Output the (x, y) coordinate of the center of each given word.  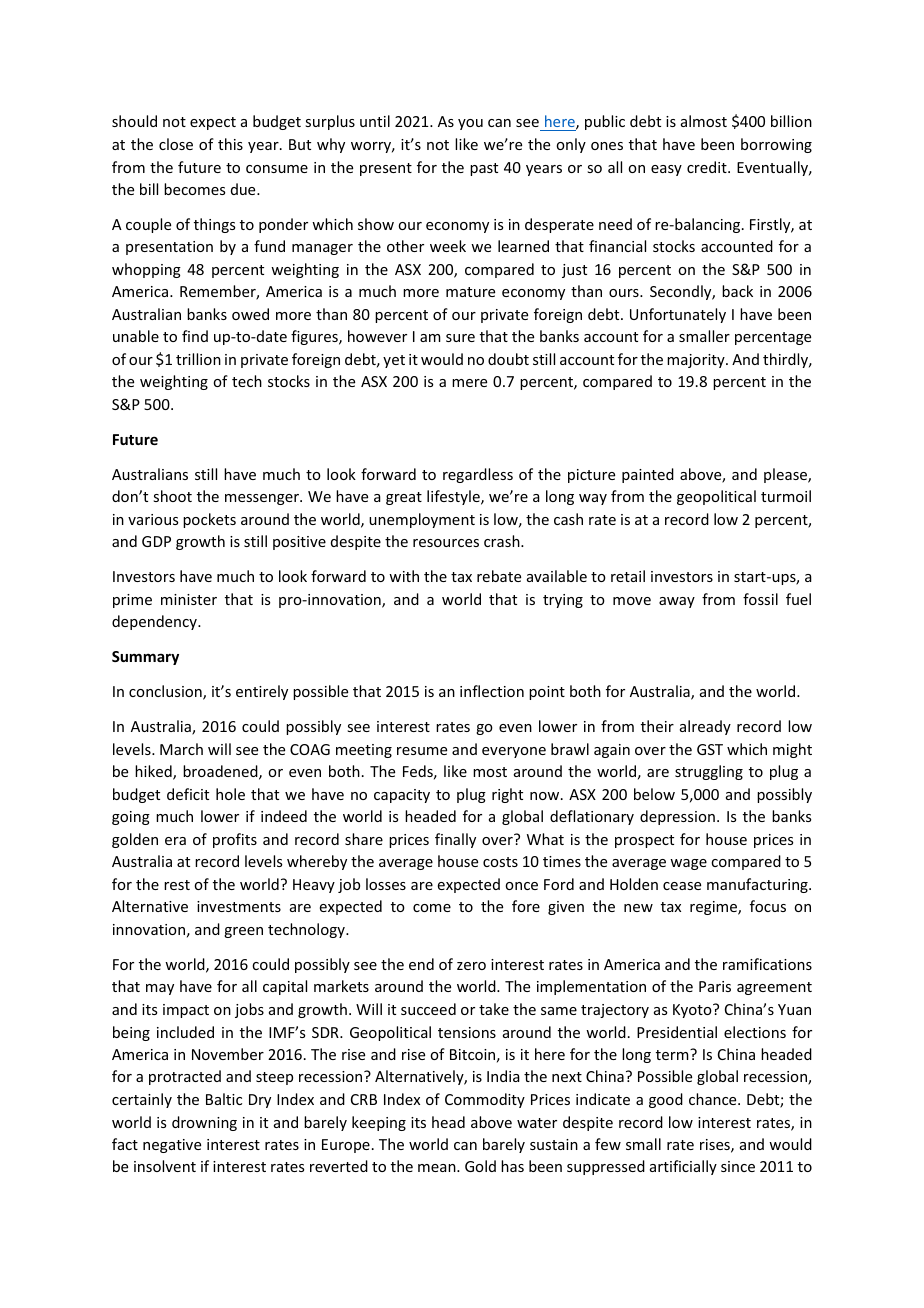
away (677, 602)
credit (708, 167)
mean (438, 1168)
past (484, 169)
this (230, 144)
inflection (492, 691)
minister (189, 599)
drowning (204, 1123)
